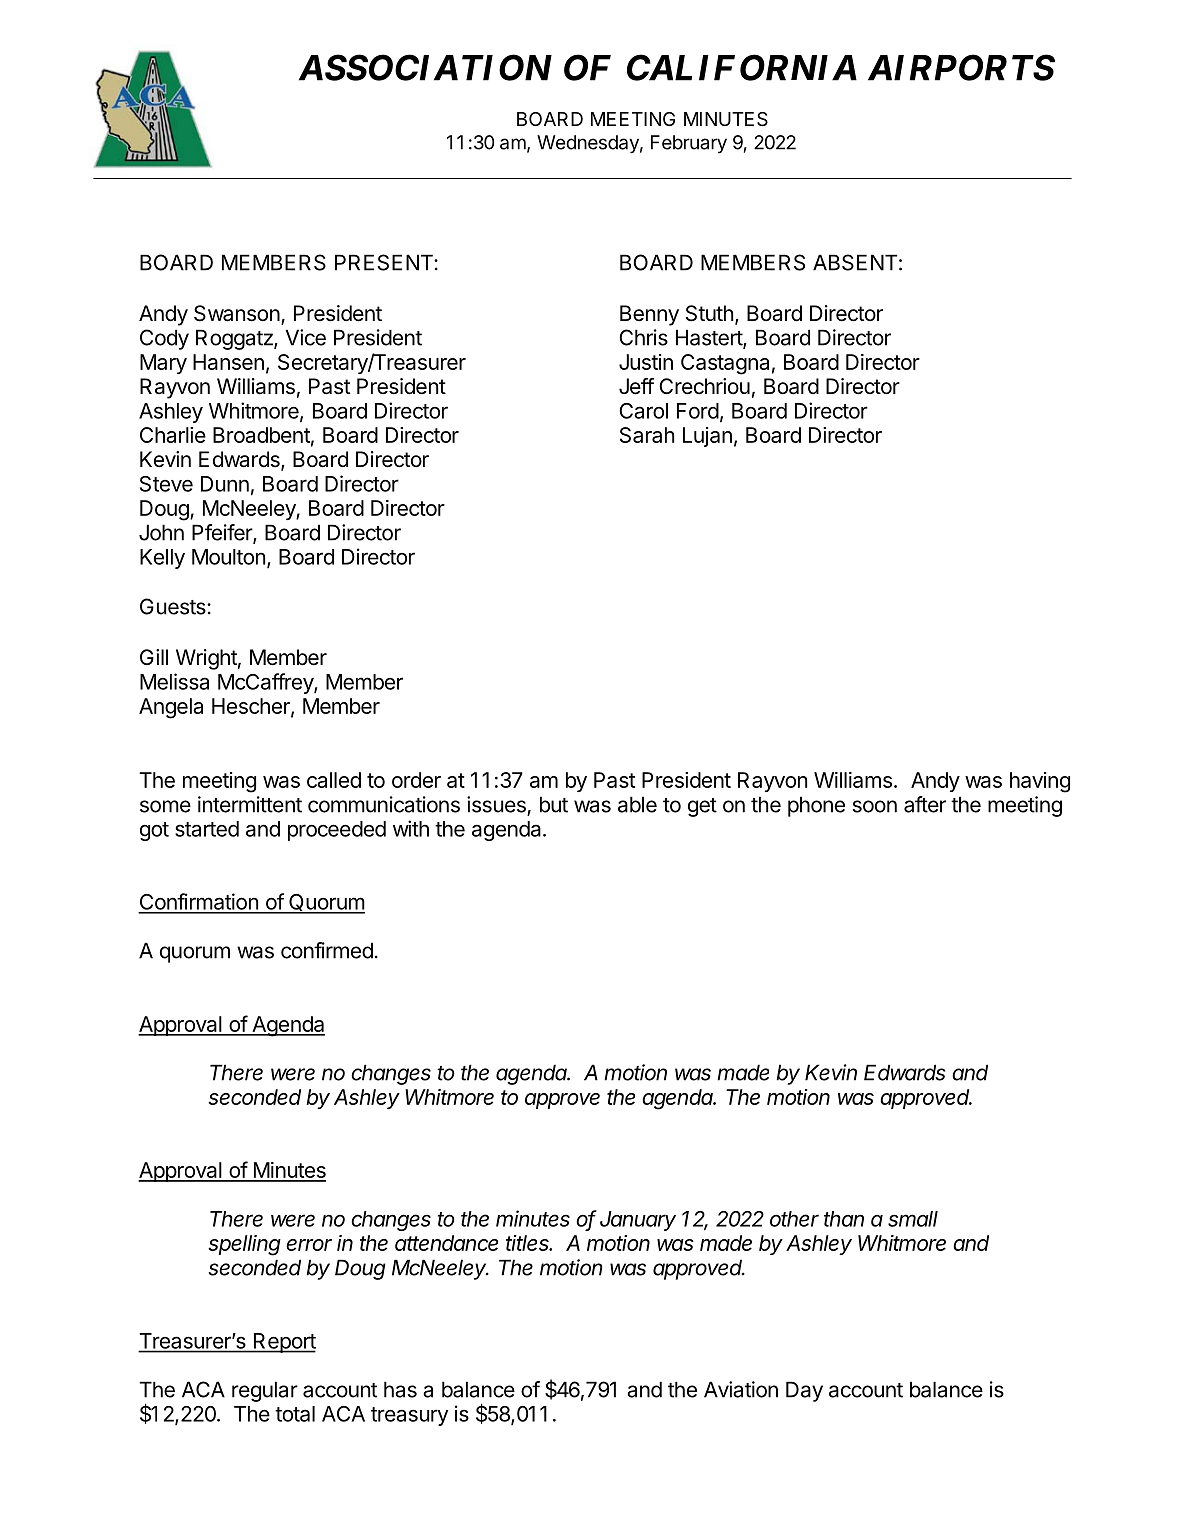 The width and height of the screenshot is (1179, 1526). Describe the element at coordinates (647, 435) in the screenshot. I see `Sarah` at that location.
